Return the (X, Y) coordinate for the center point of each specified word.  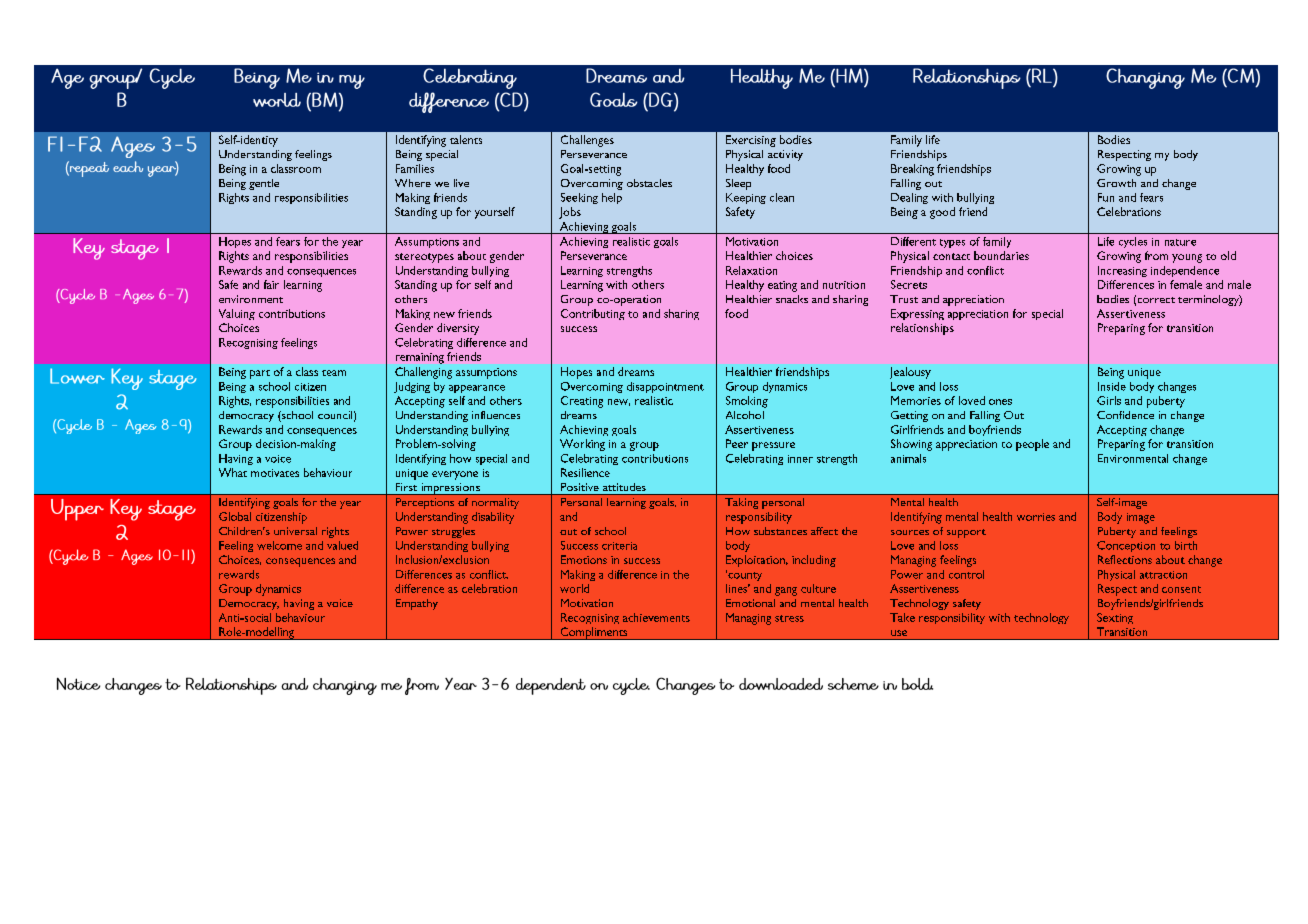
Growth (1116, 183)
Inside (1112, 386)
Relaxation (751, 270)
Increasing (1122, 271)
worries (1036, 517)
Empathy (417, 604)
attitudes (624, 487)
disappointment (665, 387)
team (334, 373)
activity (785, 155)
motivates (275, 473)
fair (271, 284)
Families (415, 168)
